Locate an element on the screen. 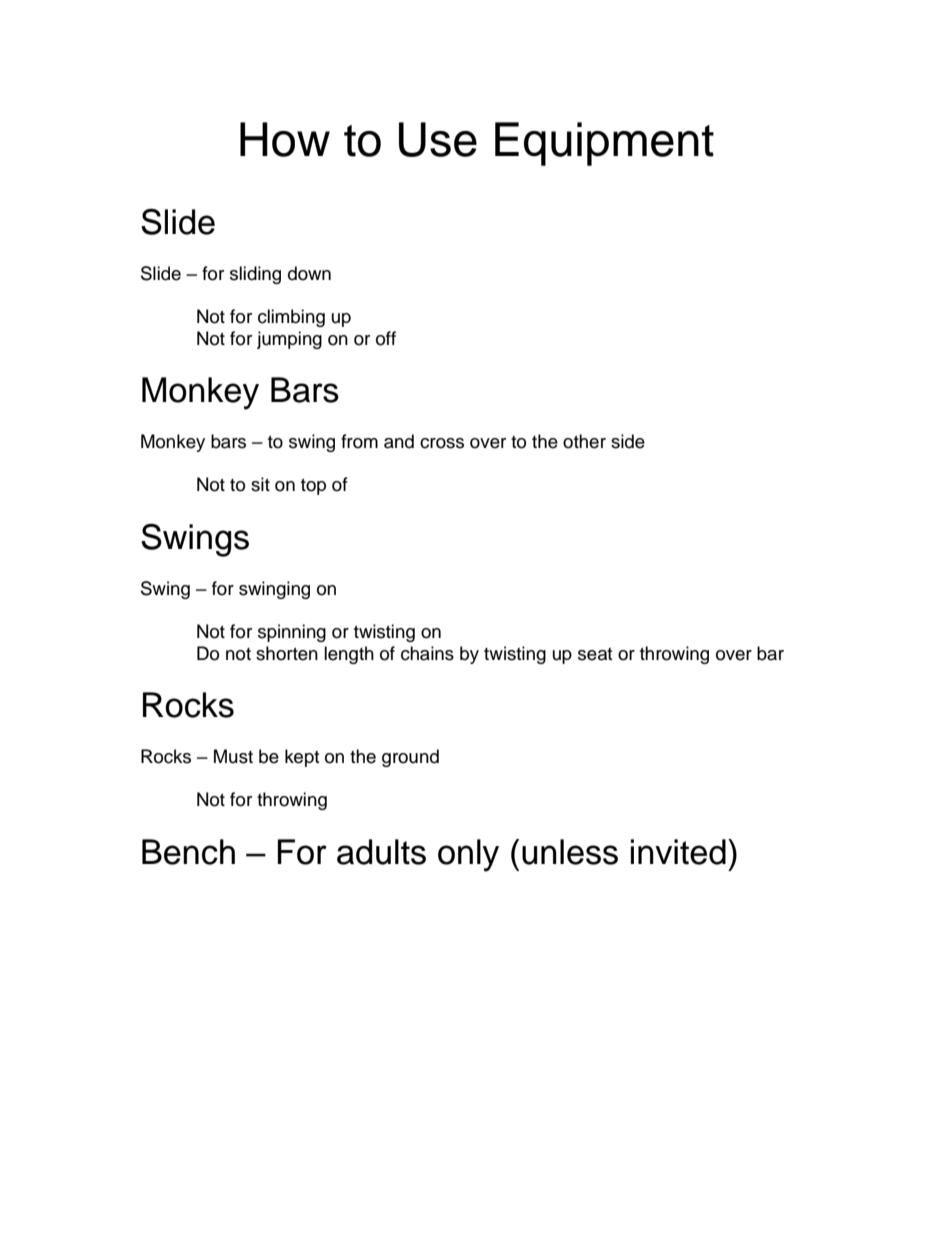  How is located at coordinates (285, 139).
